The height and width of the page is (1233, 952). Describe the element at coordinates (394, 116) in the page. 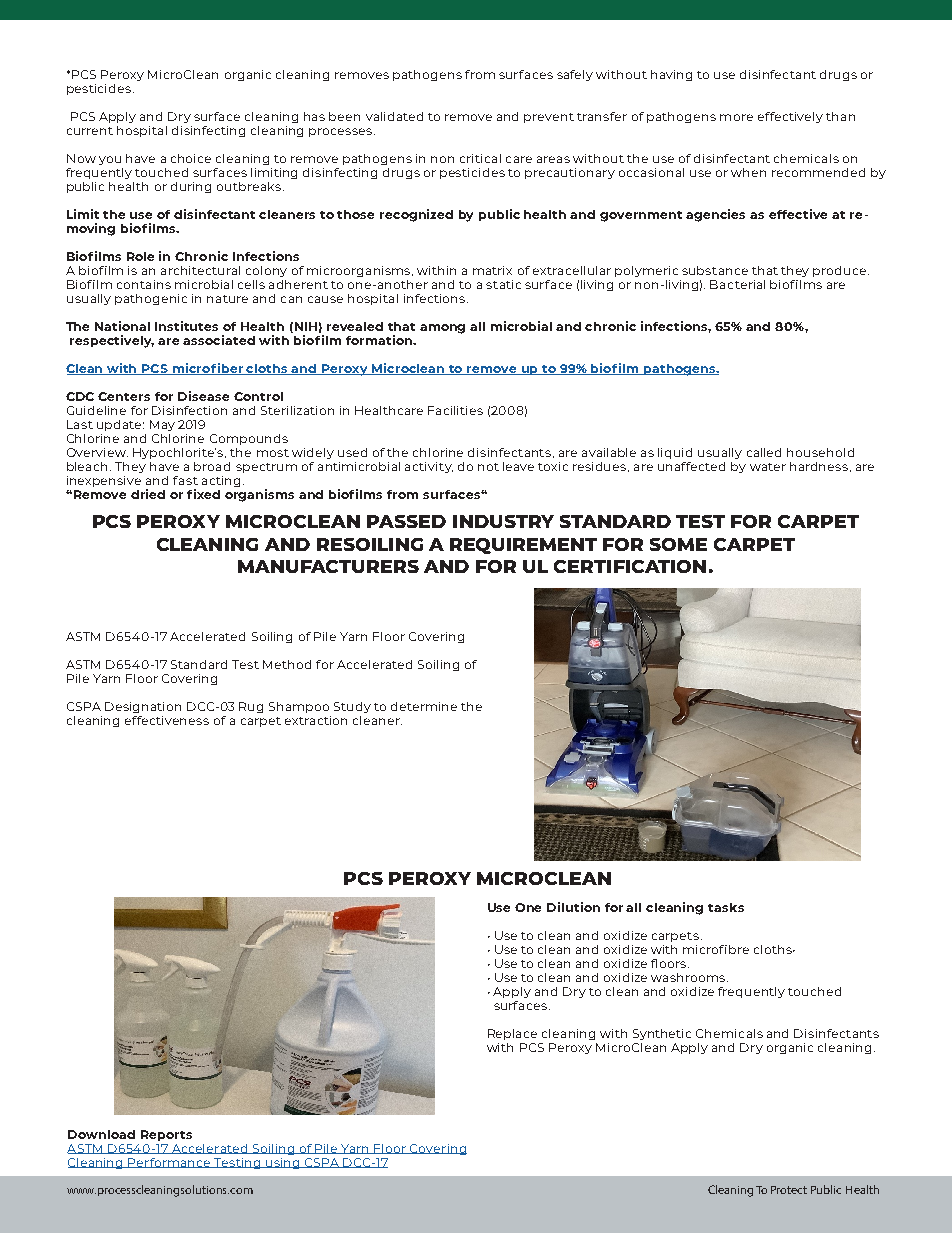

I see `validated` at that location.
